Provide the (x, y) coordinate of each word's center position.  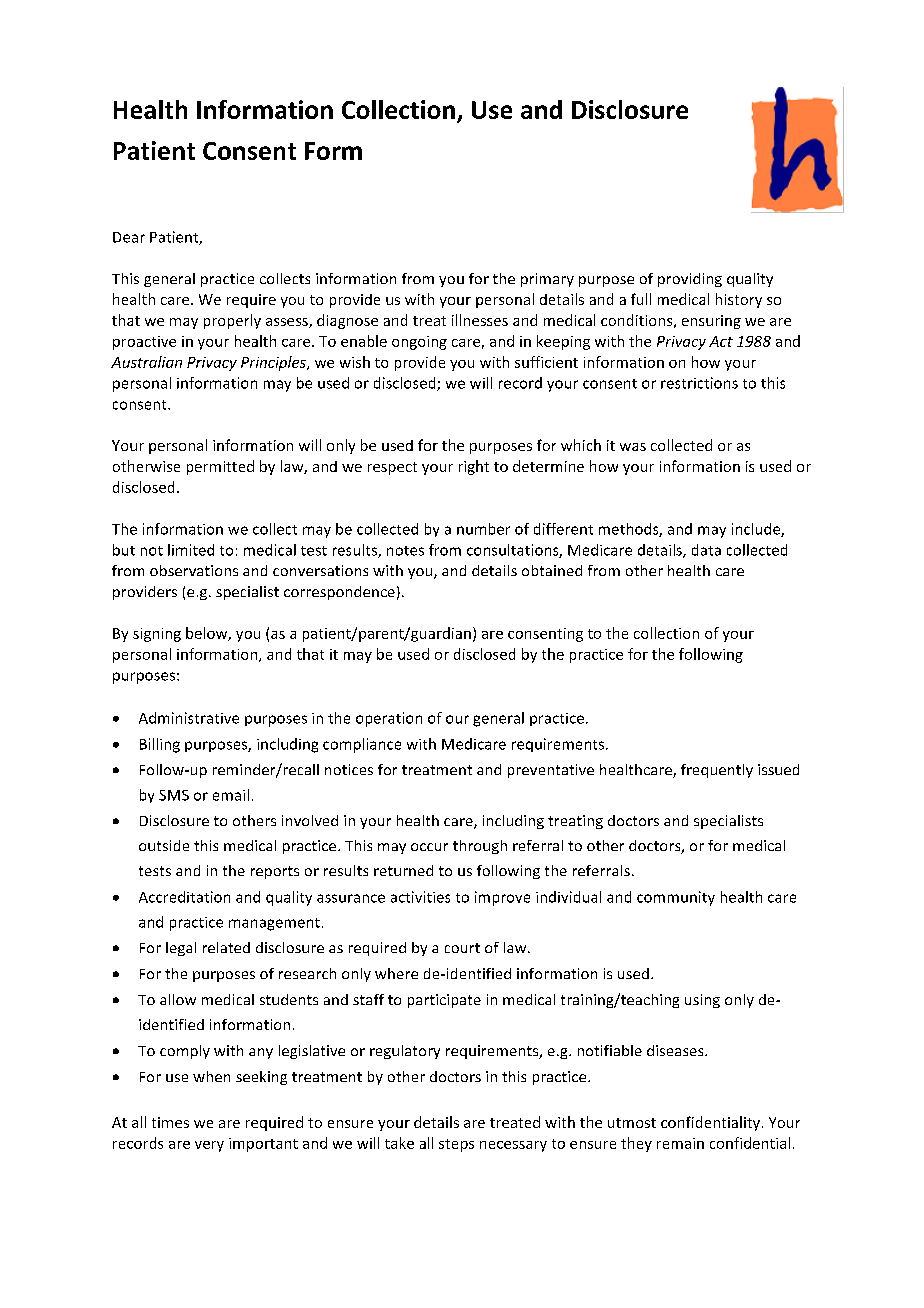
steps (456, 1145)
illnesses (480, 320)
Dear (129, 237)
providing (690, 280)
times (170, 1122)
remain (680, 1143)
